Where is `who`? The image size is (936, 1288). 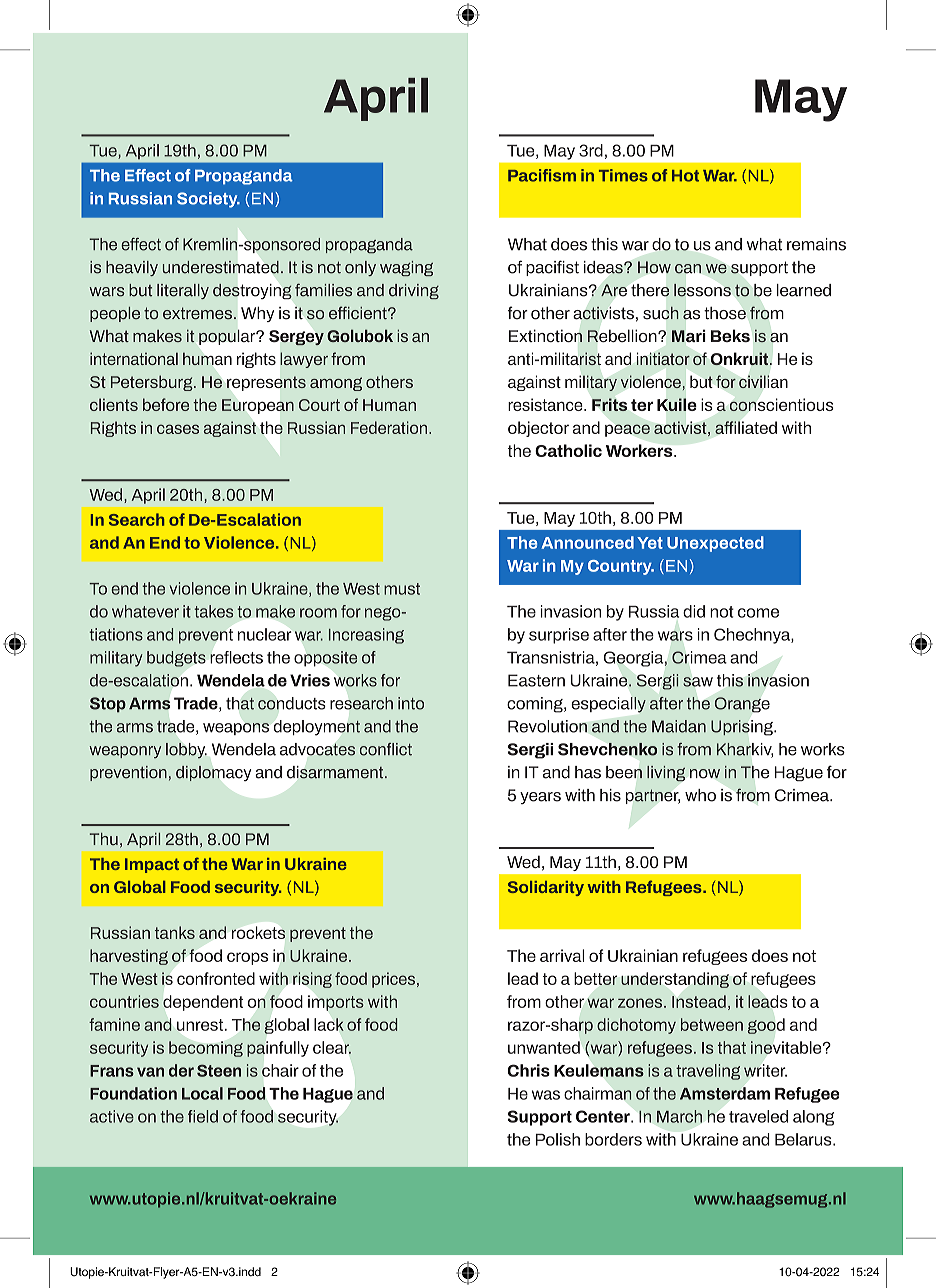 who is located at coordinates (700, 795).
